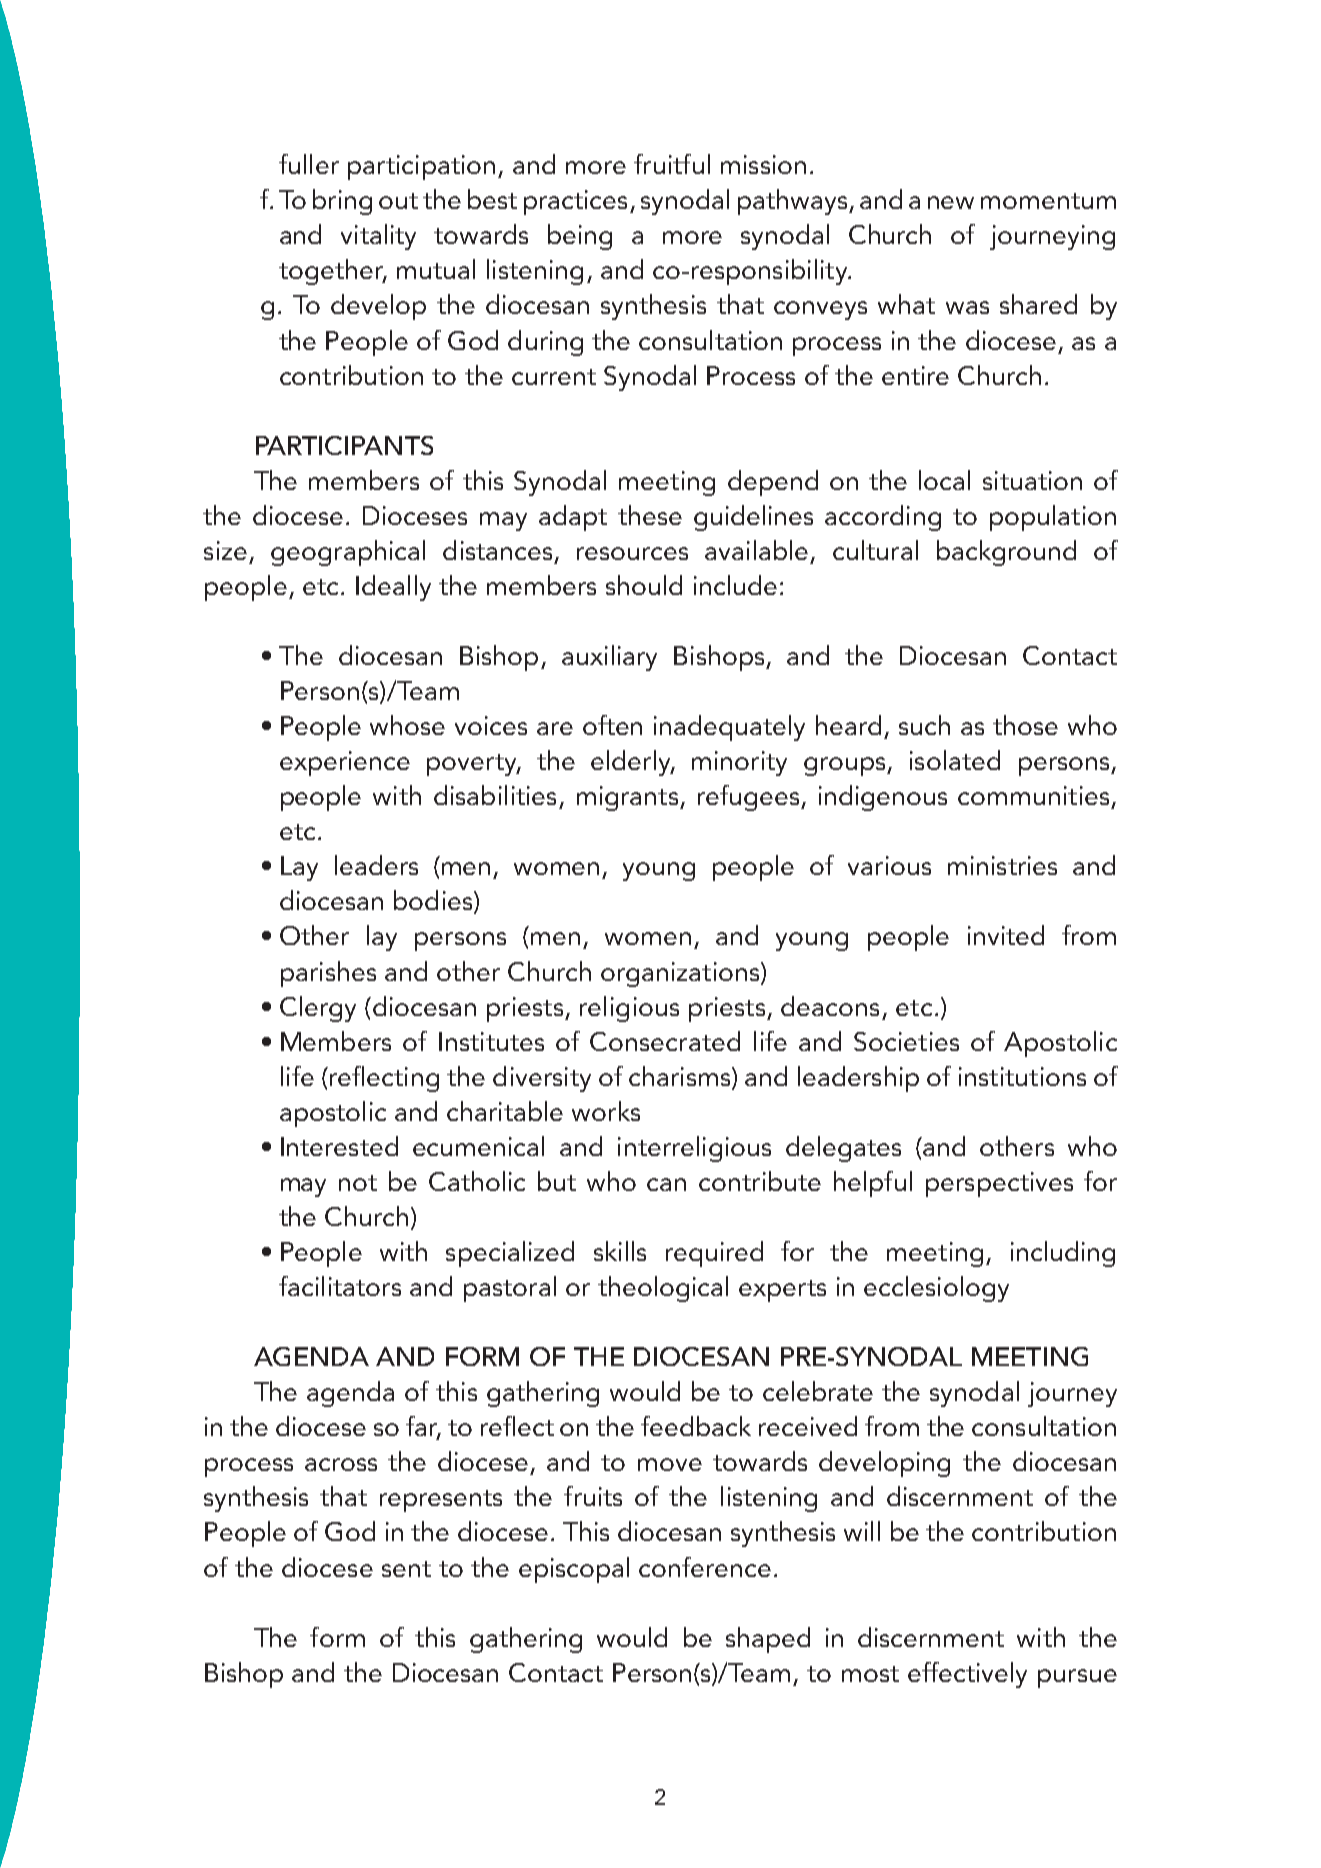  I want to click on fruitful, so click(672, 164).
